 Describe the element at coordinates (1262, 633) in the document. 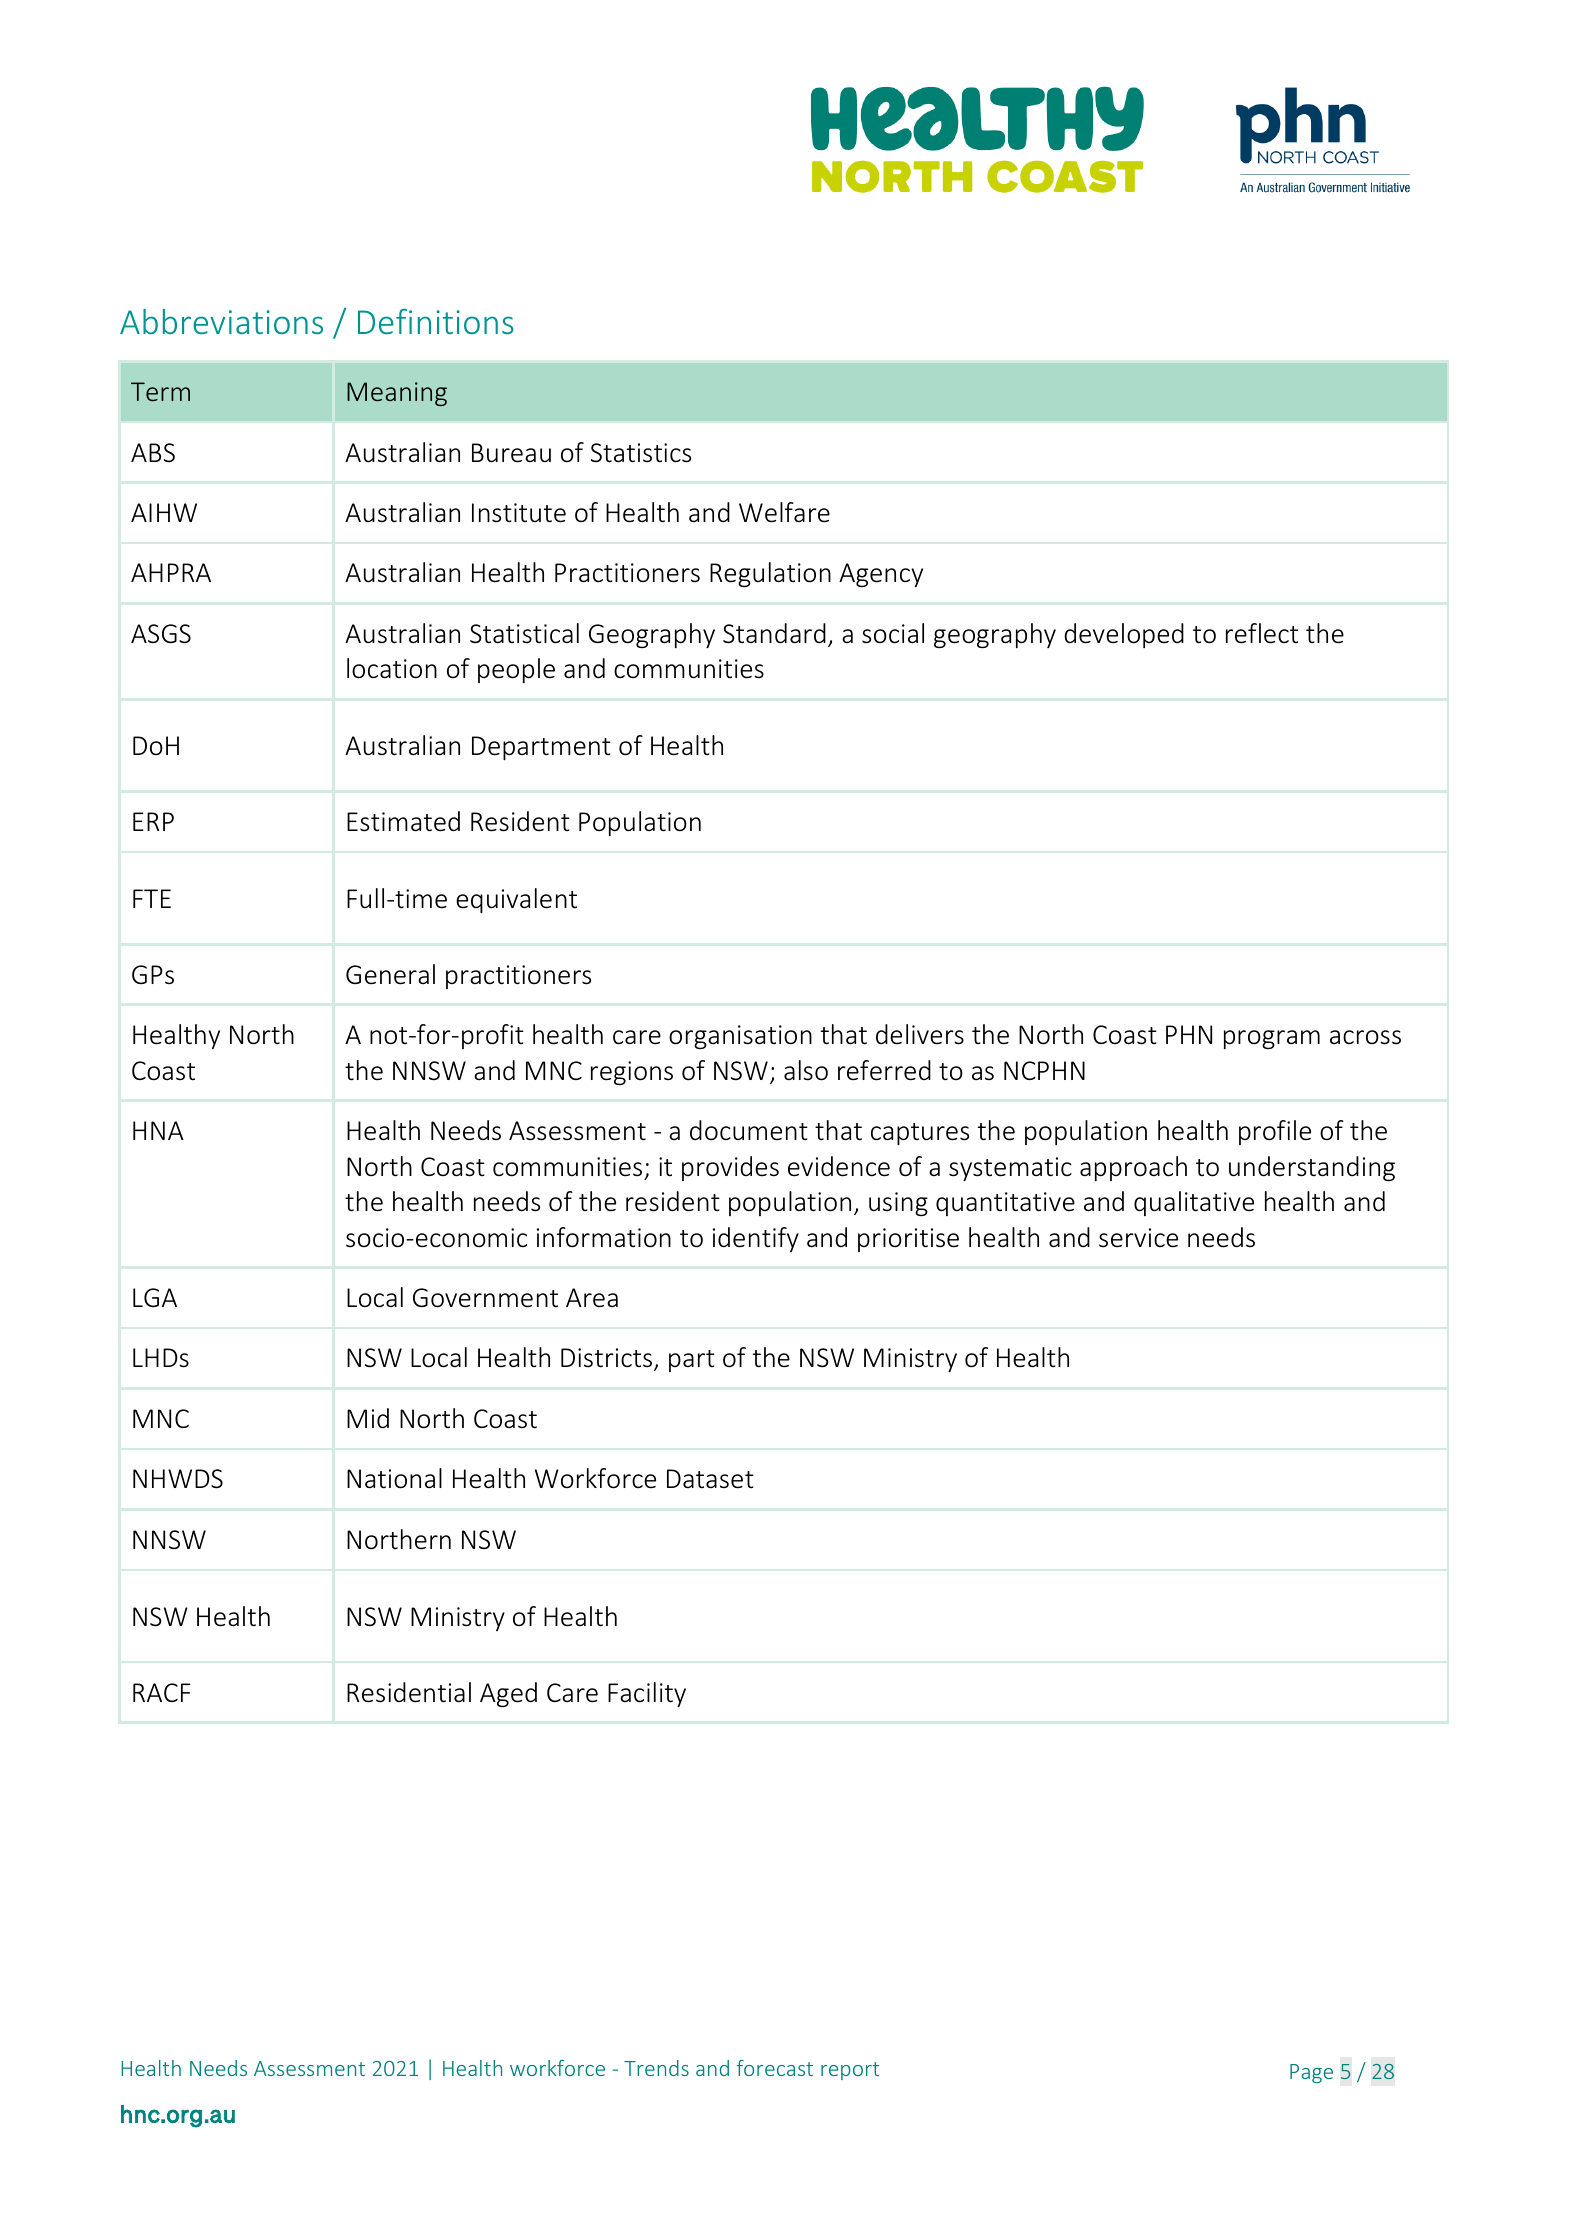

I see `reflect` at that location.
